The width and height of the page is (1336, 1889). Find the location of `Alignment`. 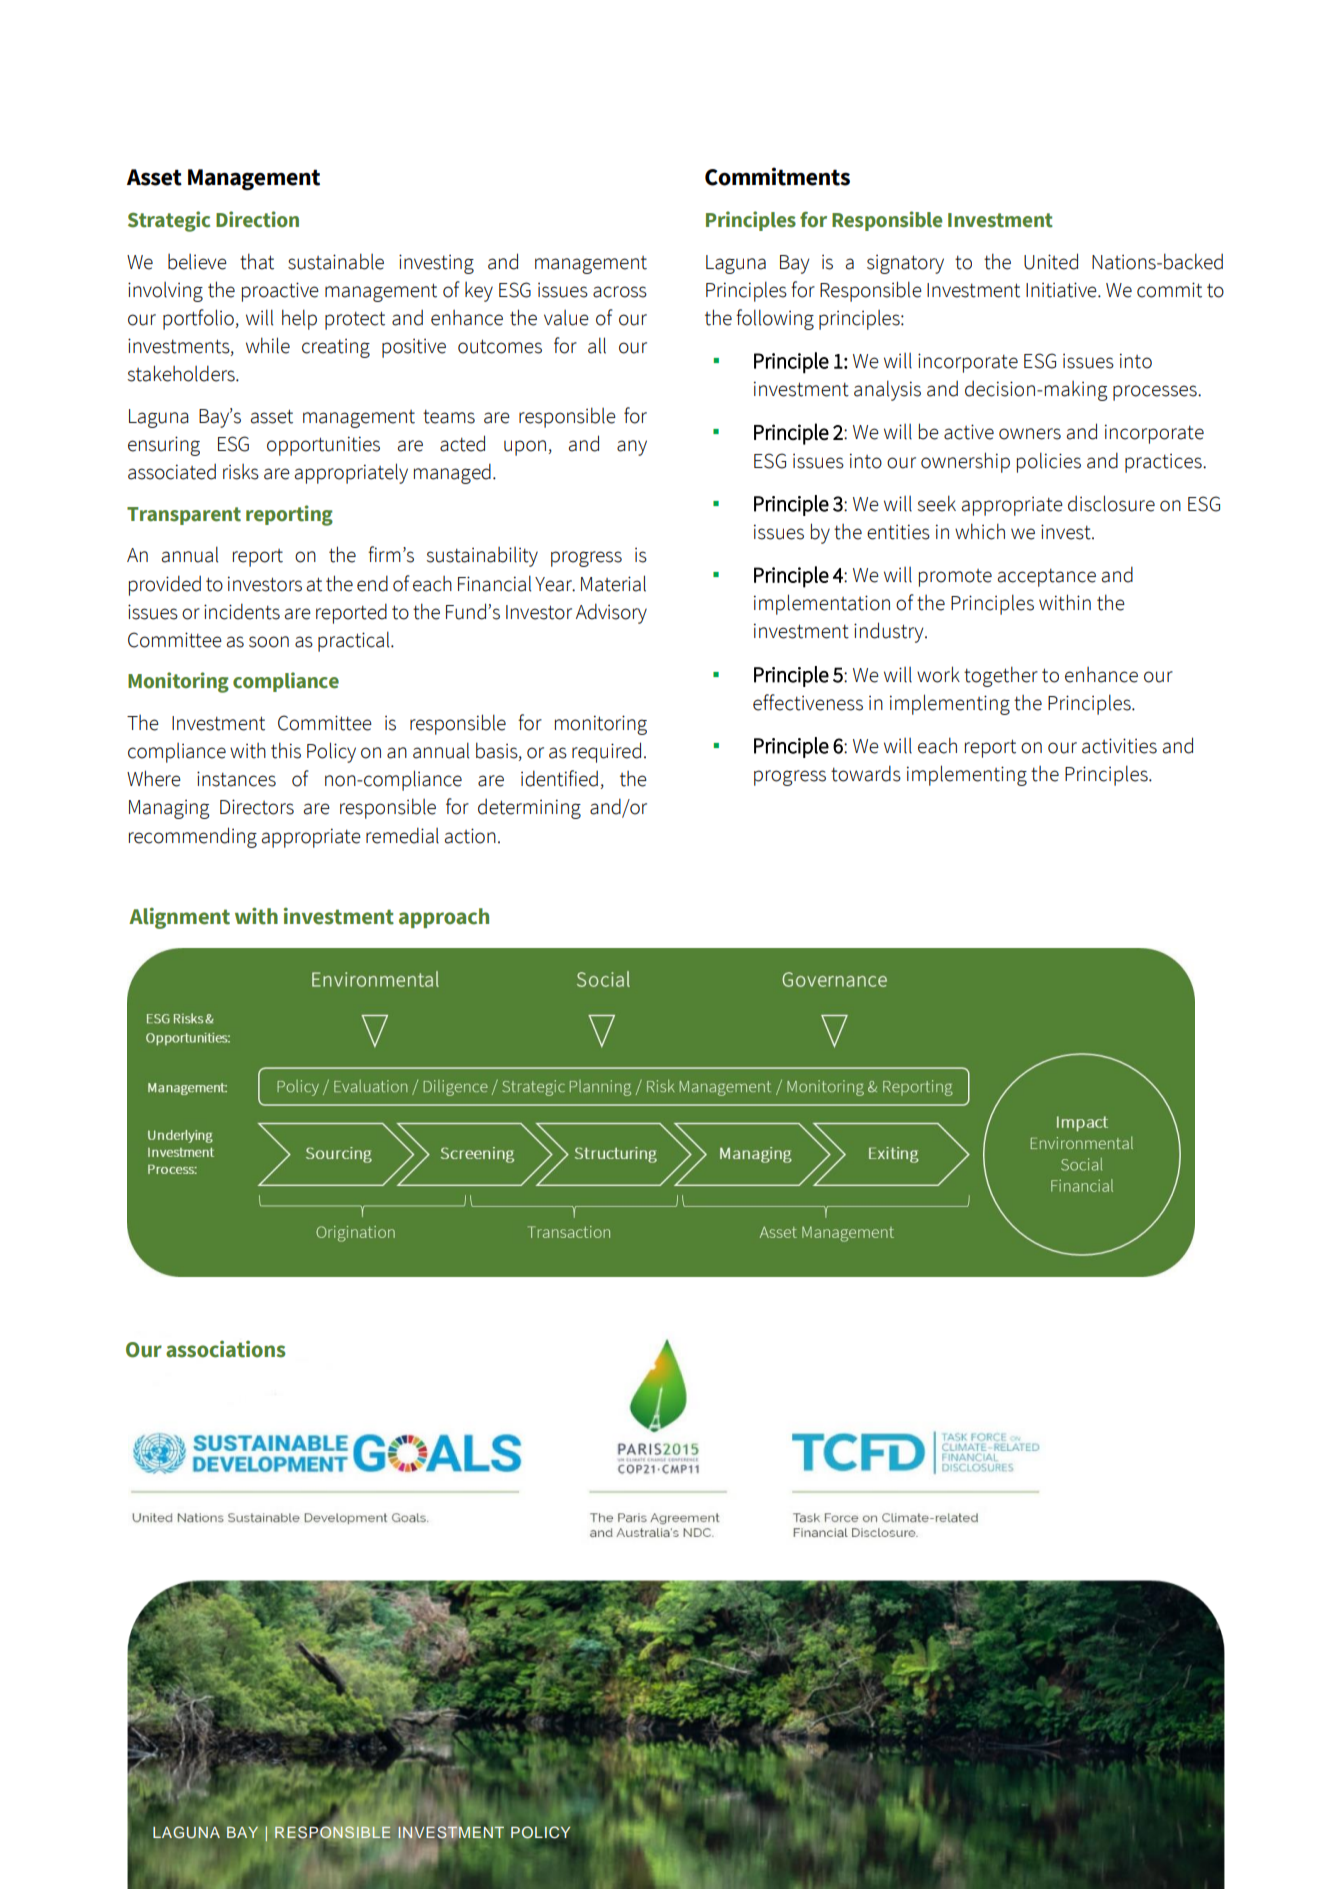

Alignment is located at coordinates (179, 918).
